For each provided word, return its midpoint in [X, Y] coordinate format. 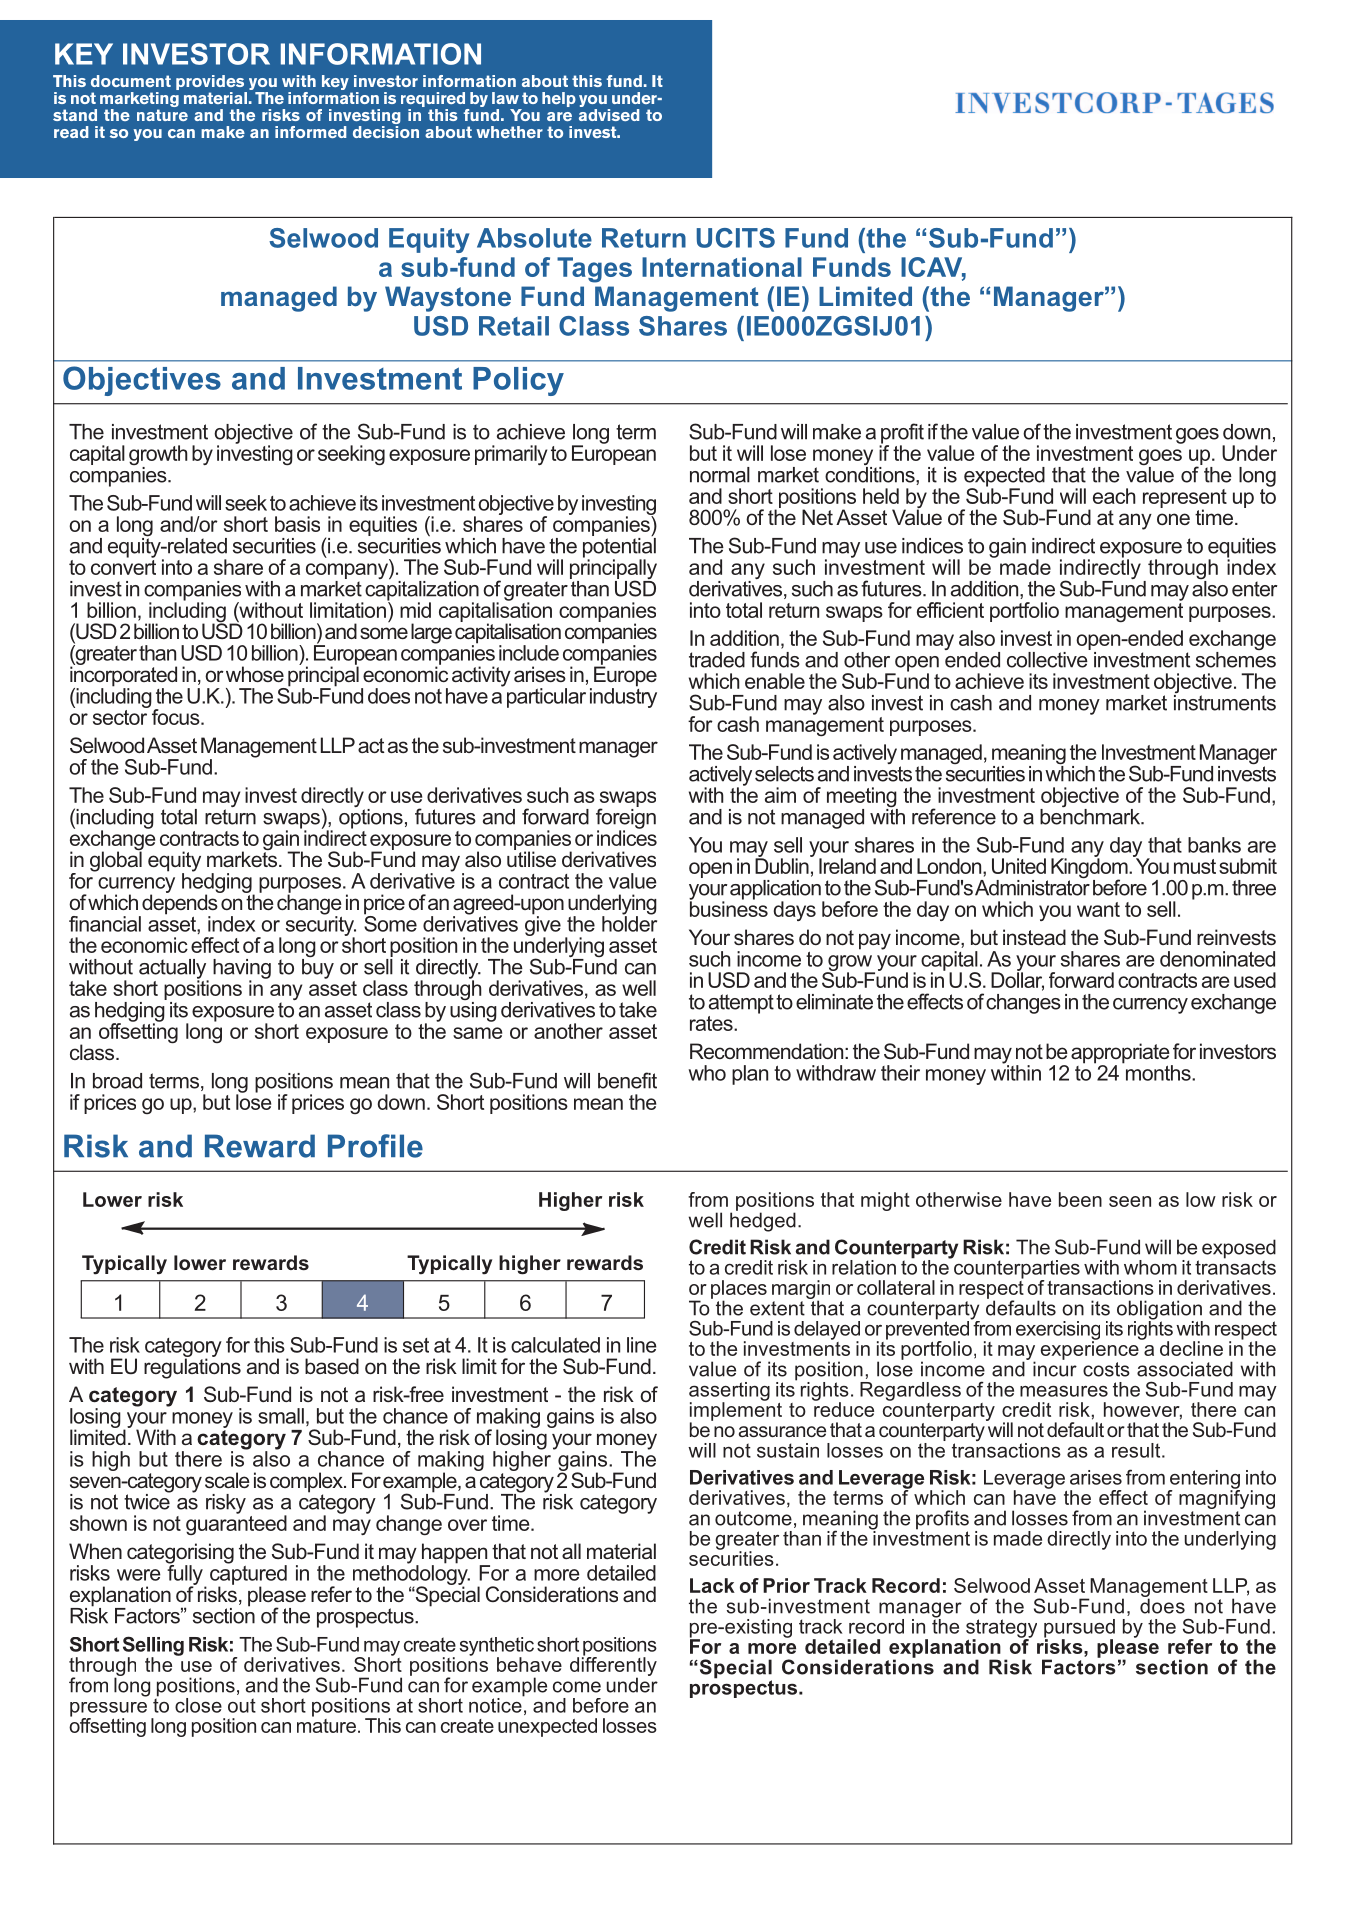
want [1098, 909]
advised [609, 115]
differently [613, 1667]
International [722, 267]
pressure [108, 1710]
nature [162, 115]
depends [180, 904]
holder [629, 923]
